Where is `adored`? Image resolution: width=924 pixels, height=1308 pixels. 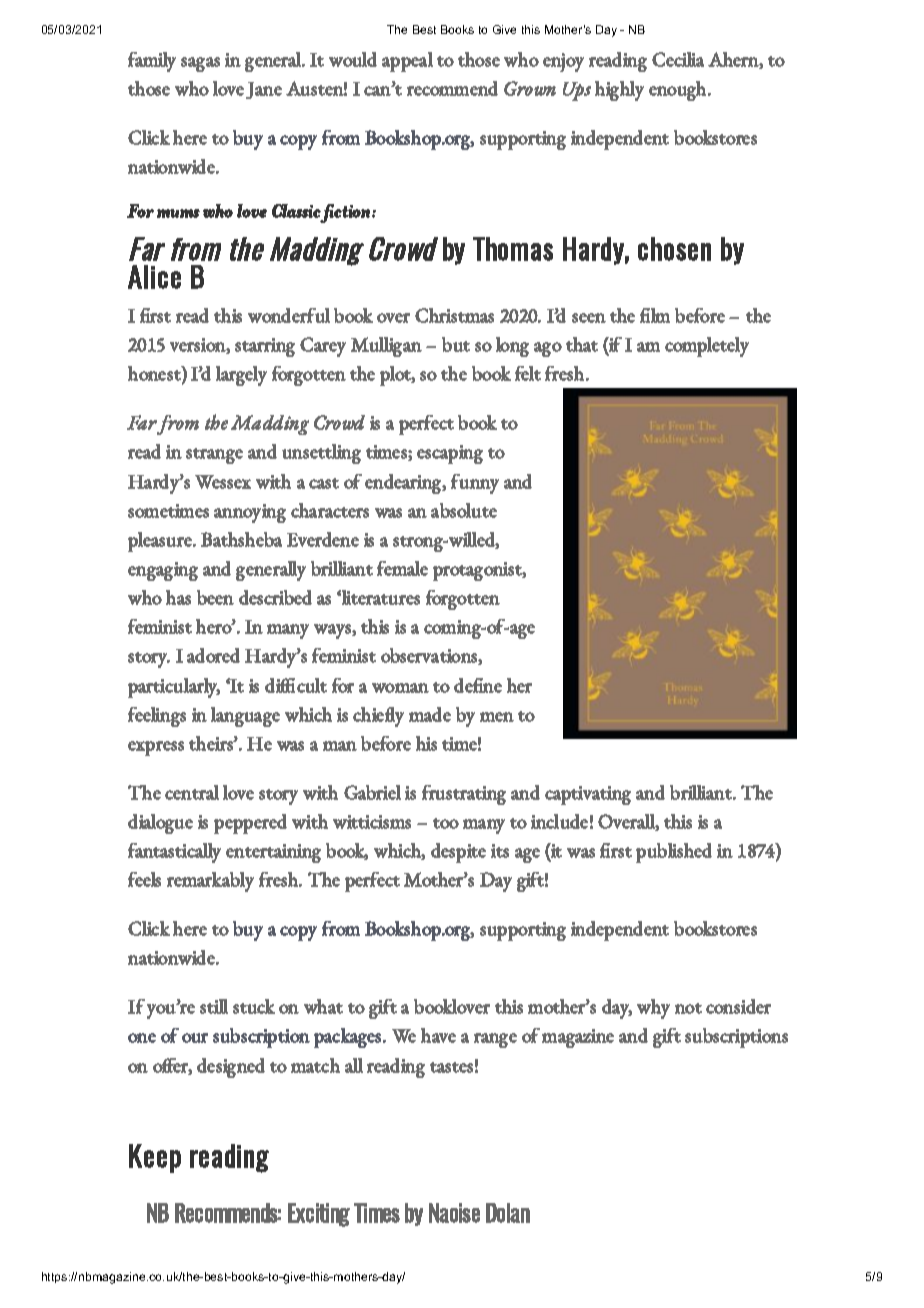 adored is located at coordinates (213, 655).
